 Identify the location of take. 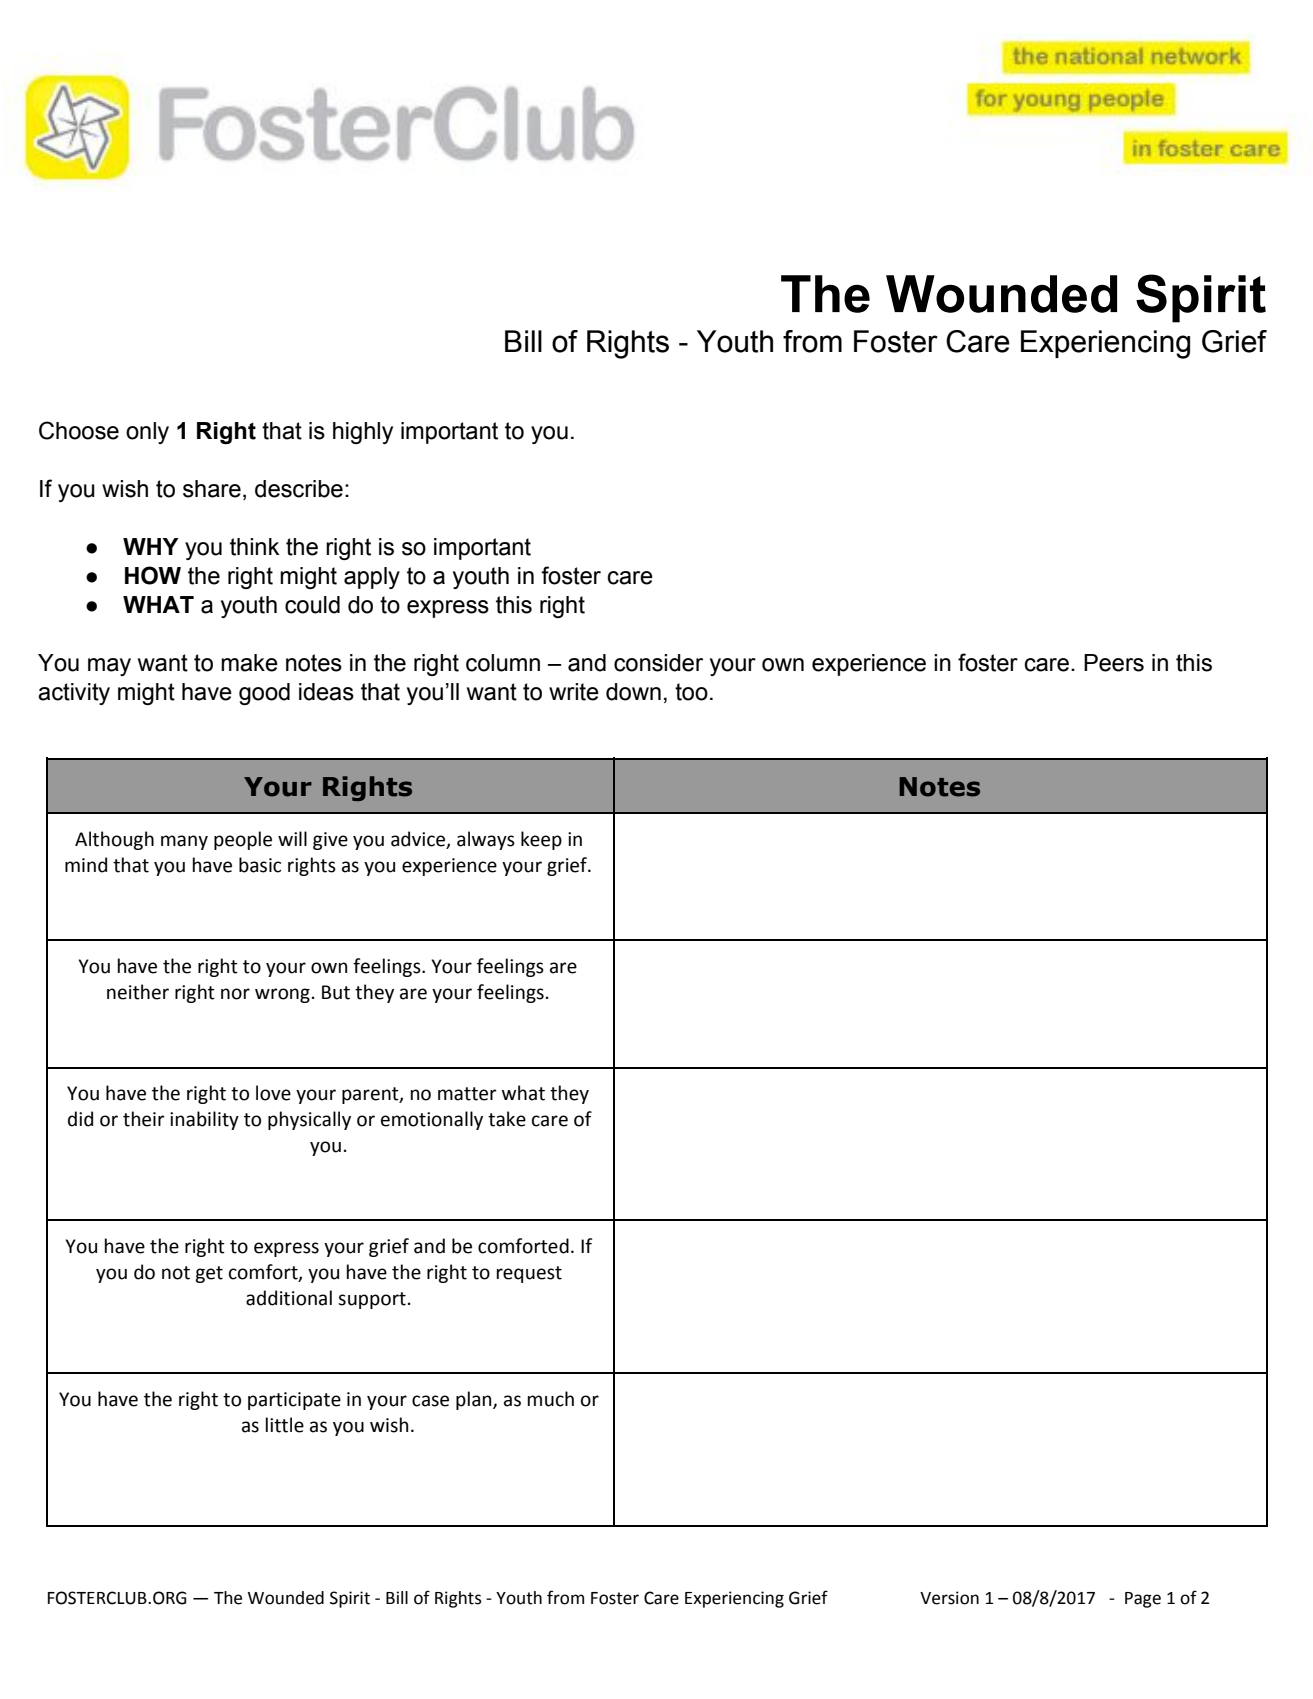
(507, 1119).
